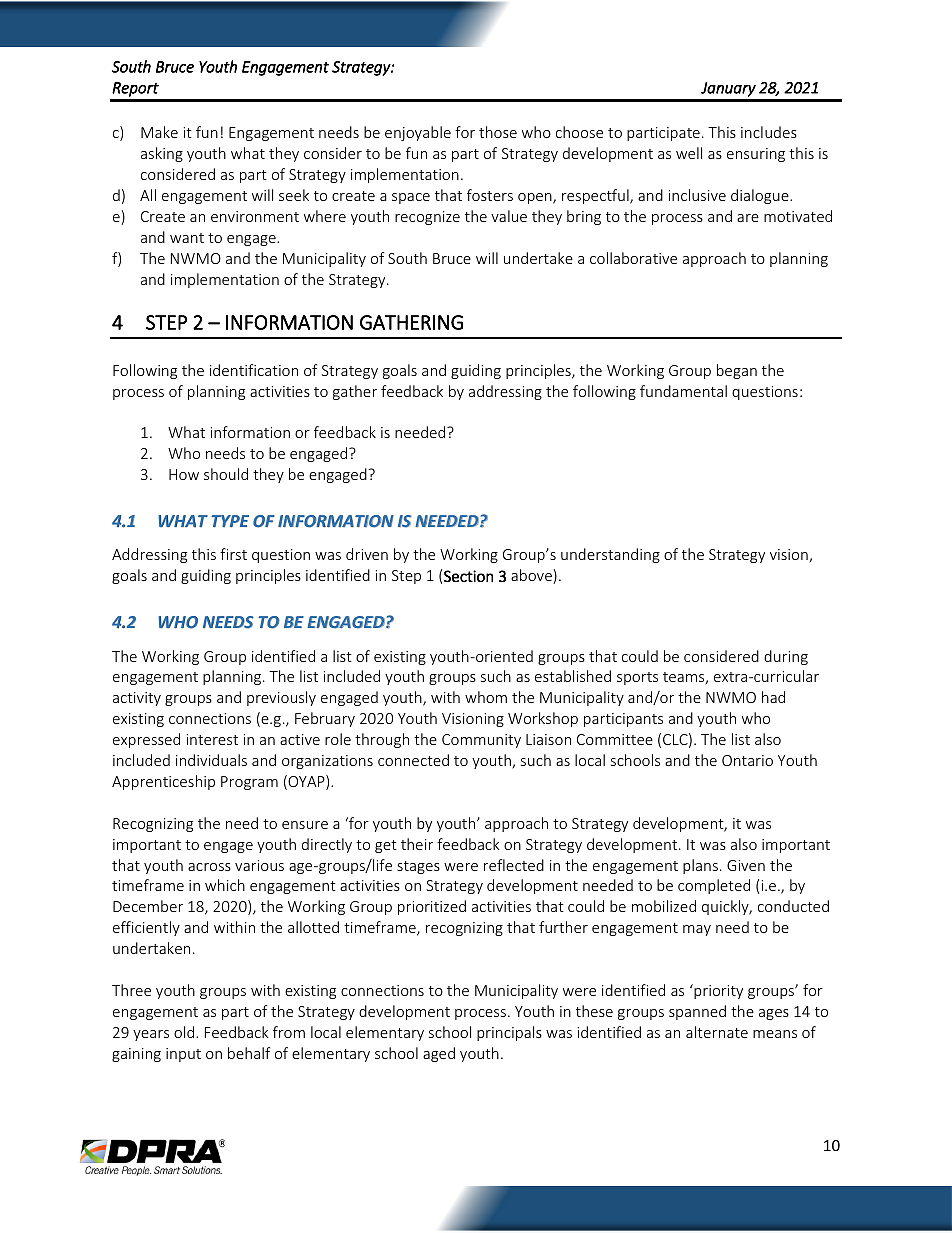  What do you see at coordinates (509, 1033) in the screenshot?
I see `principals` at bounding box center [509, 1033].
